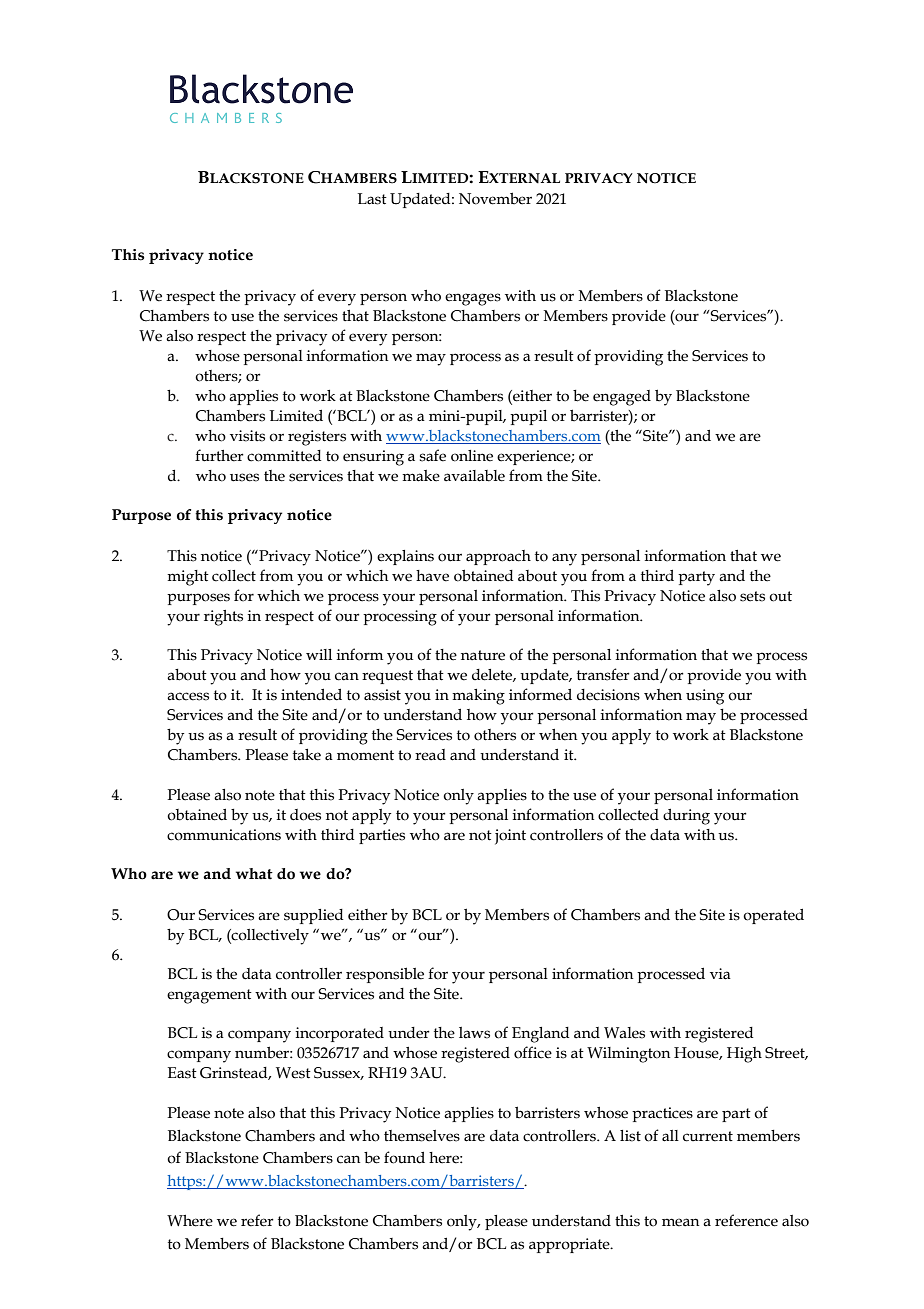  Describe the element at coordinates (474, 476) in the screenshot. I see `available` at that location.
